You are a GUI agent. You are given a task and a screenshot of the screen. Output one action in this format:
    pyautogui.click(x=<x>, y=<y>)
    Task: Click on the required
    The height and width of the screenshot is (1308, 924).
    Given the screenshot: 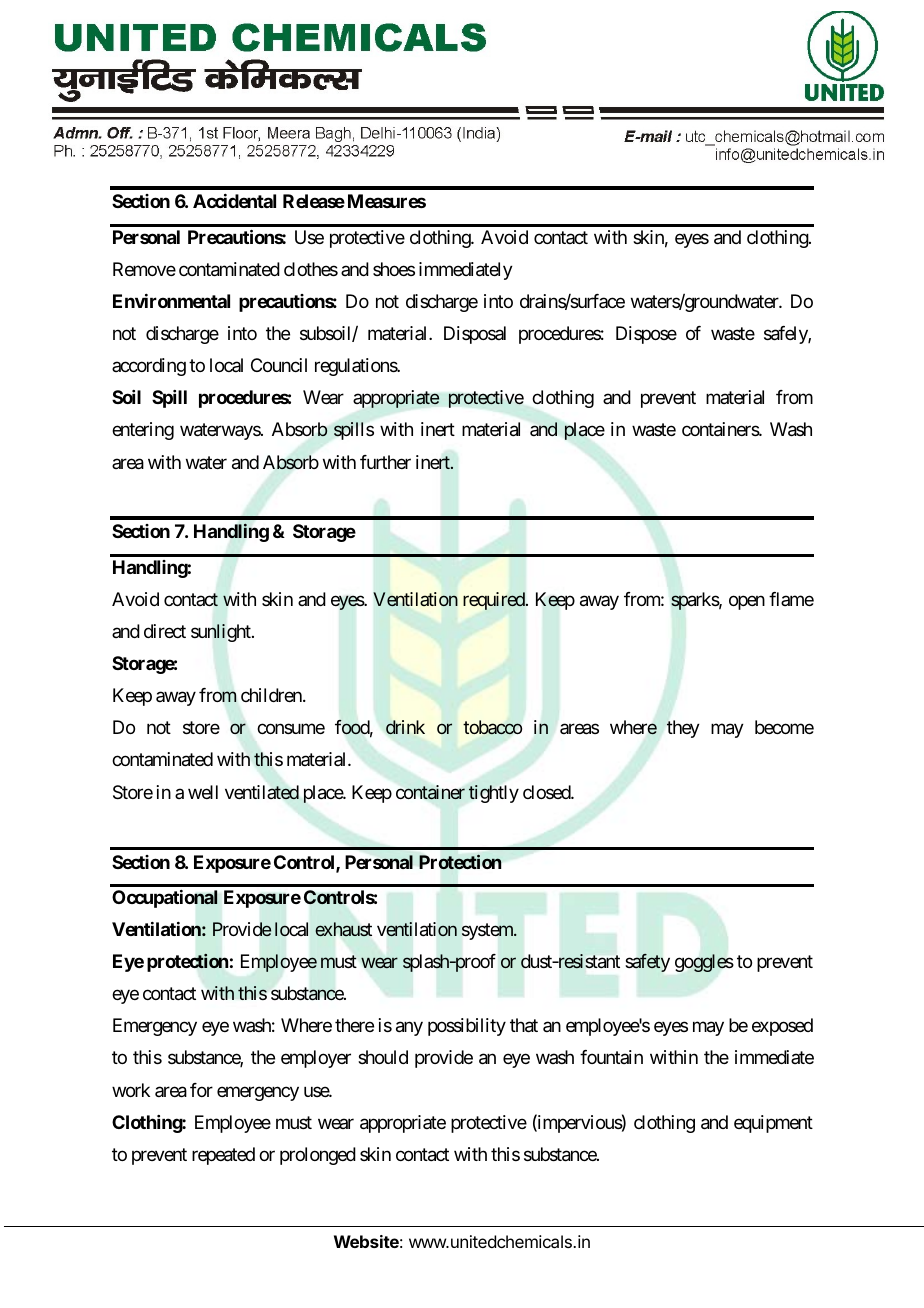 What is the action you would take?
    pyautogui.click(x=495, y=601)
